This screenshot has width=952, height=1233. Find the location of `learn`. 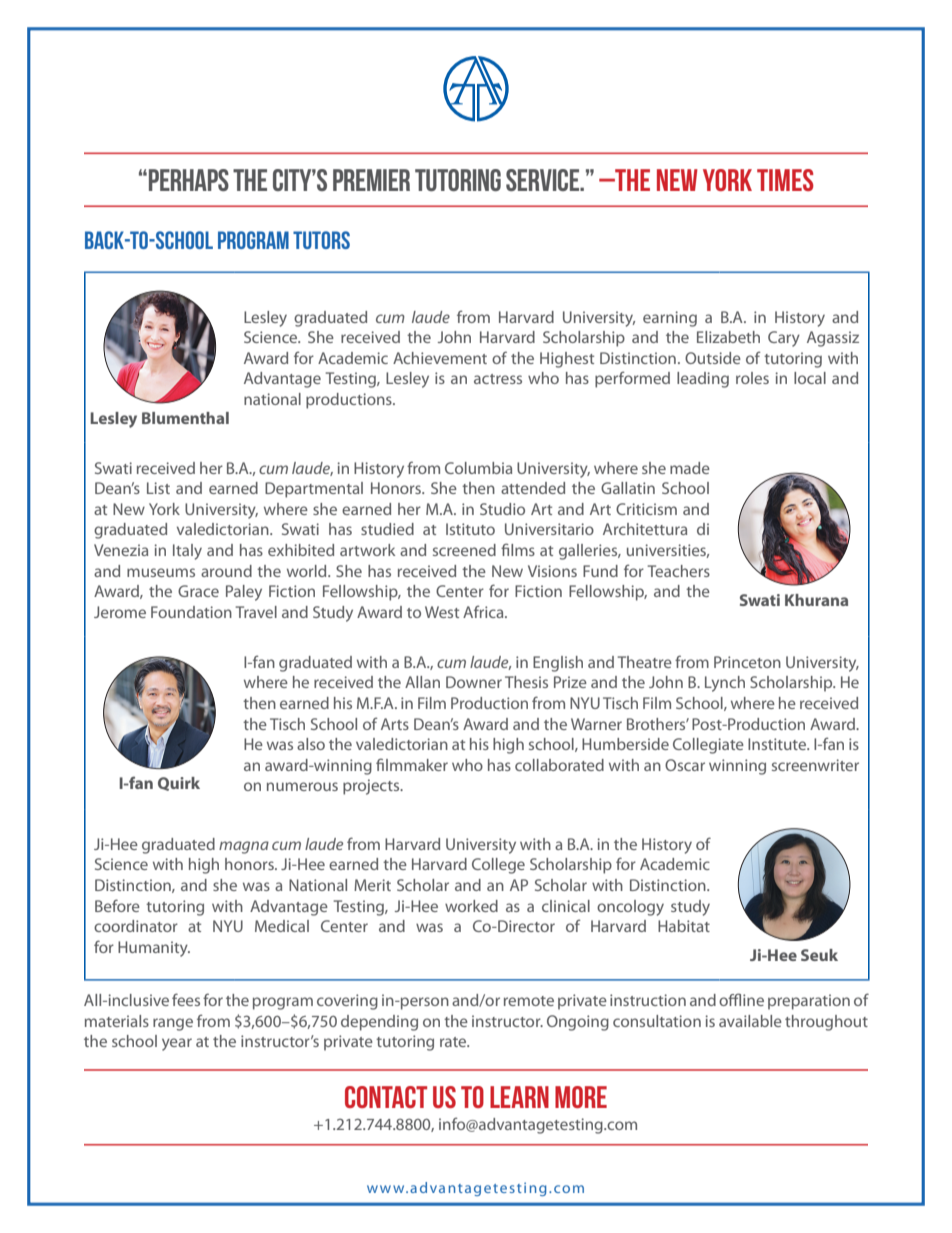

learn is located at coordinates (519, 1097).
